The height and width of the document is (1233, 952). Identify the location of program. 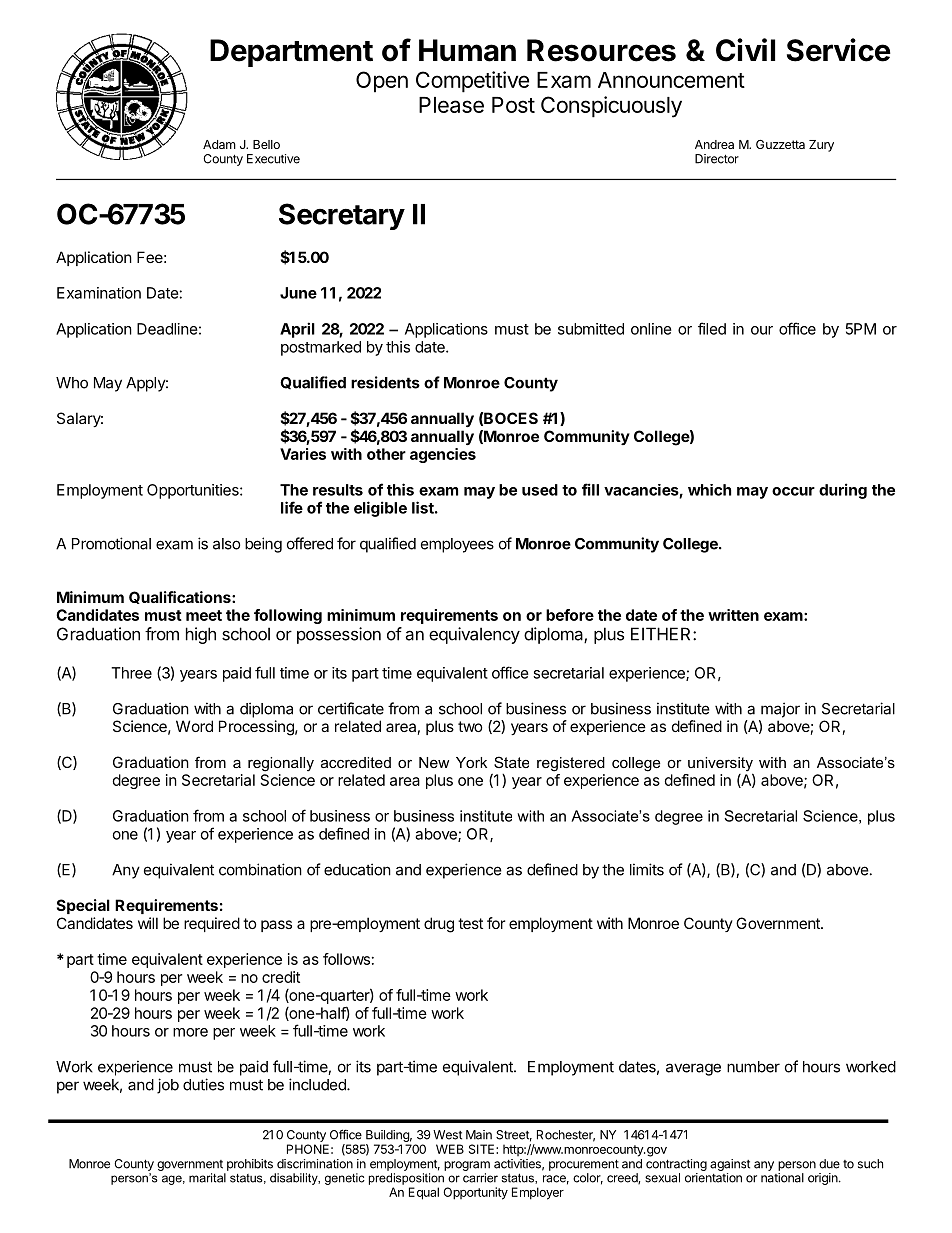
(467, 1166).
